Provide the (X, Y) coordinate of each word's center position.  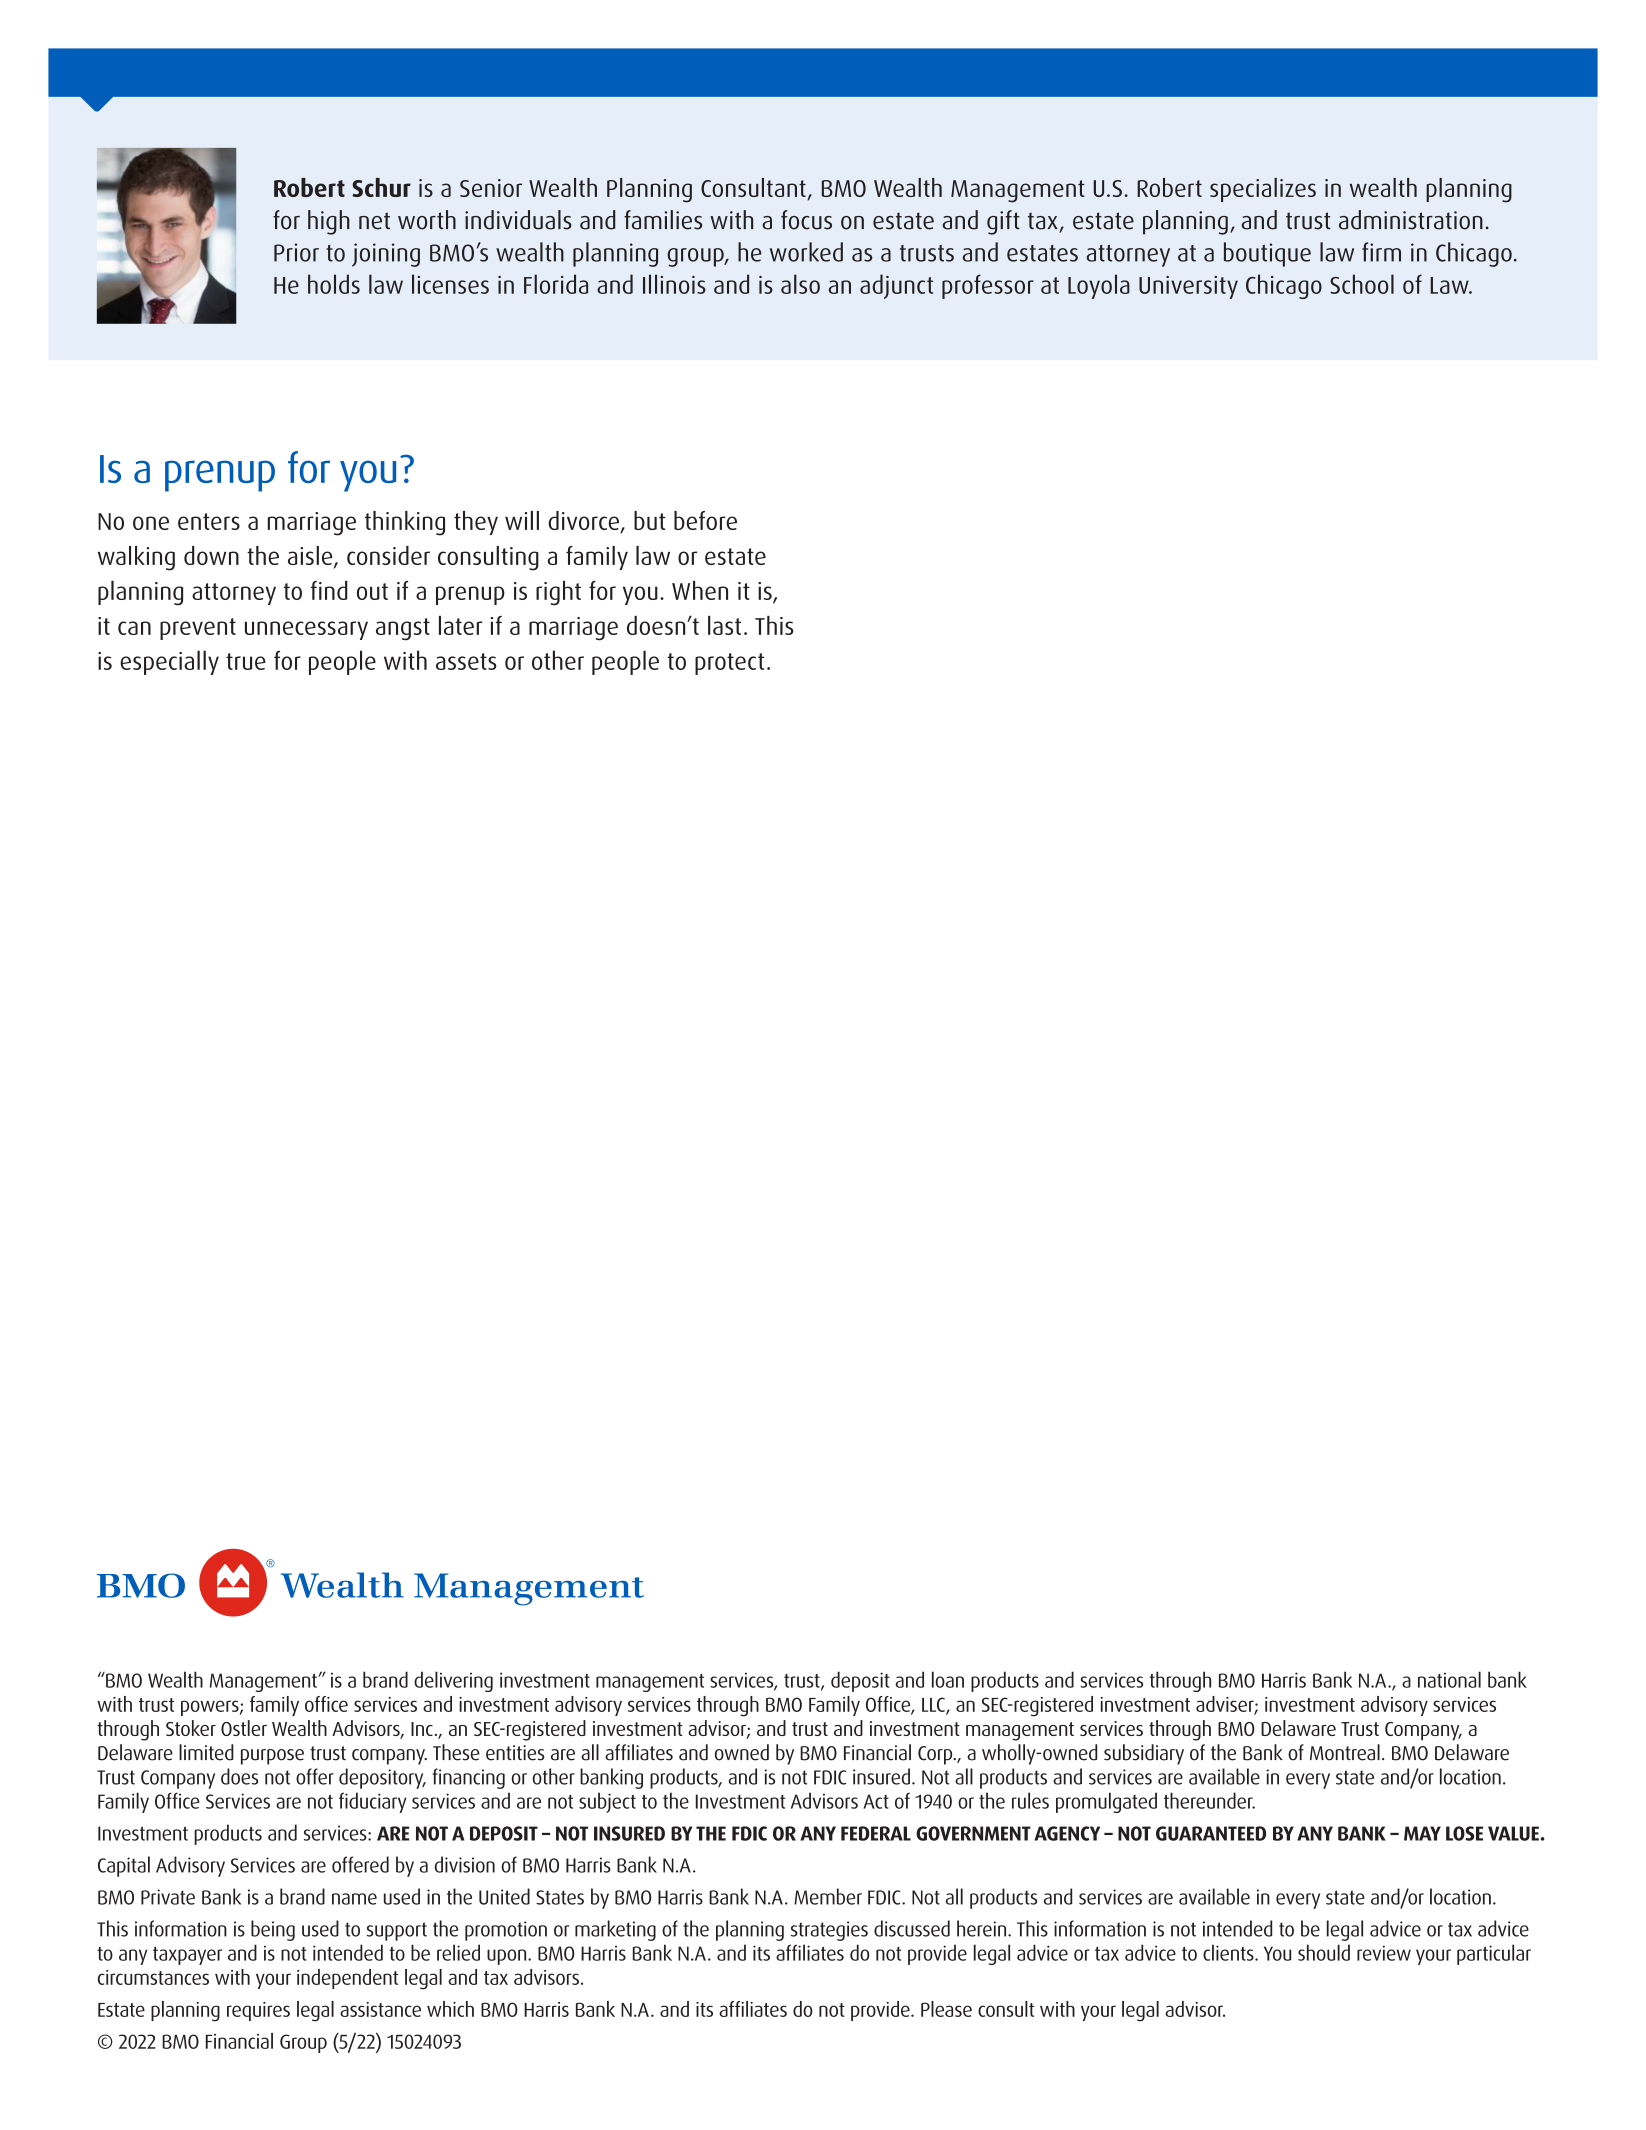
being (273, 1930)
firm (1381, 252)
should (1324, 1952)
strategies (829, 1931)
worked (806, 252)
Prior (296, 252)
